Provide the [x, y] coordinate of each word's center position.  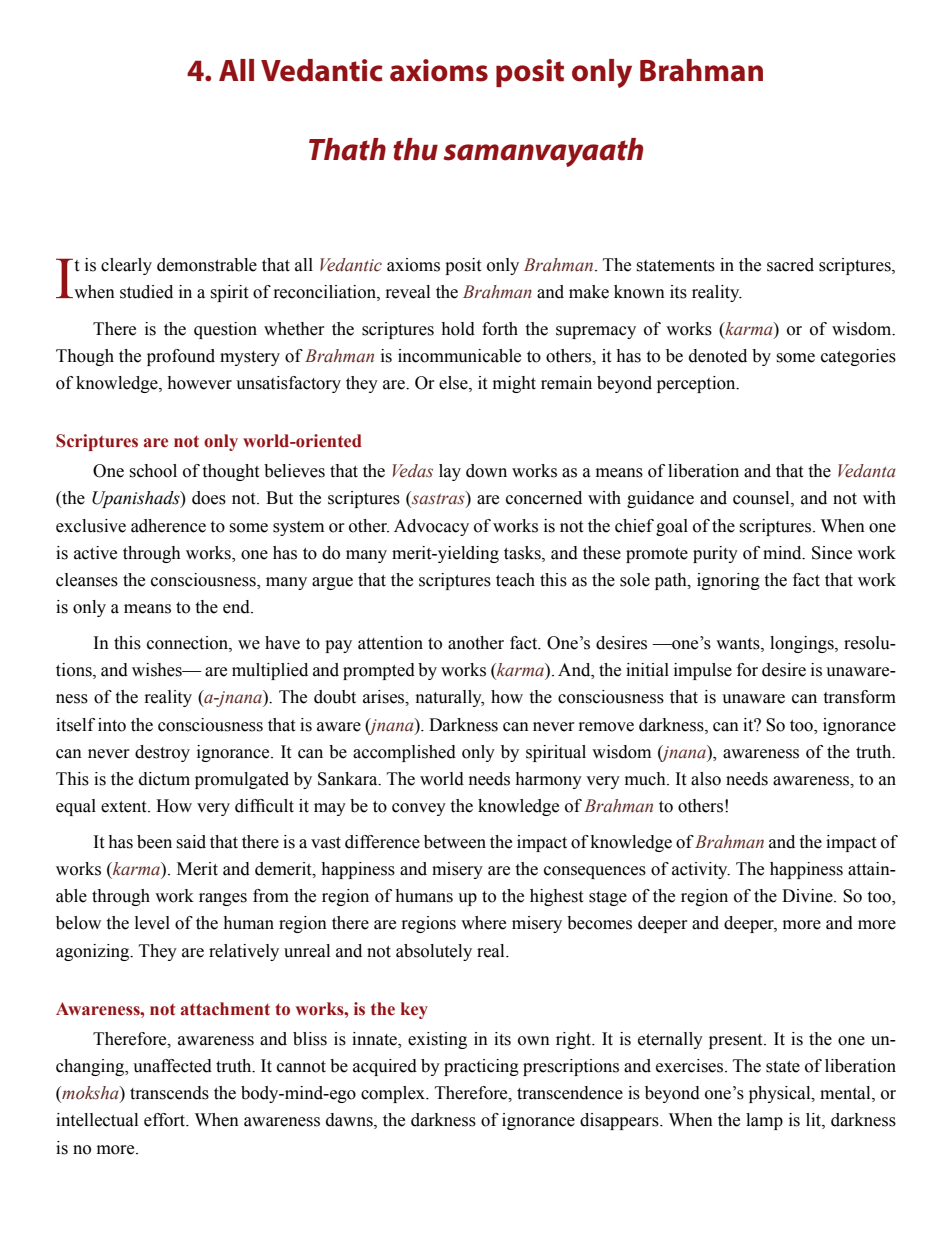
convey [419, 809]
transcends [169, 1093]
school [153, 471]
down [486, 471]
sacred [790, 265]
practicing [481, 1067]
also [706, 779]
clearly [126, 266]
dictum [164, 779]
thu [415, 149]
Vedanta [867, 471]
